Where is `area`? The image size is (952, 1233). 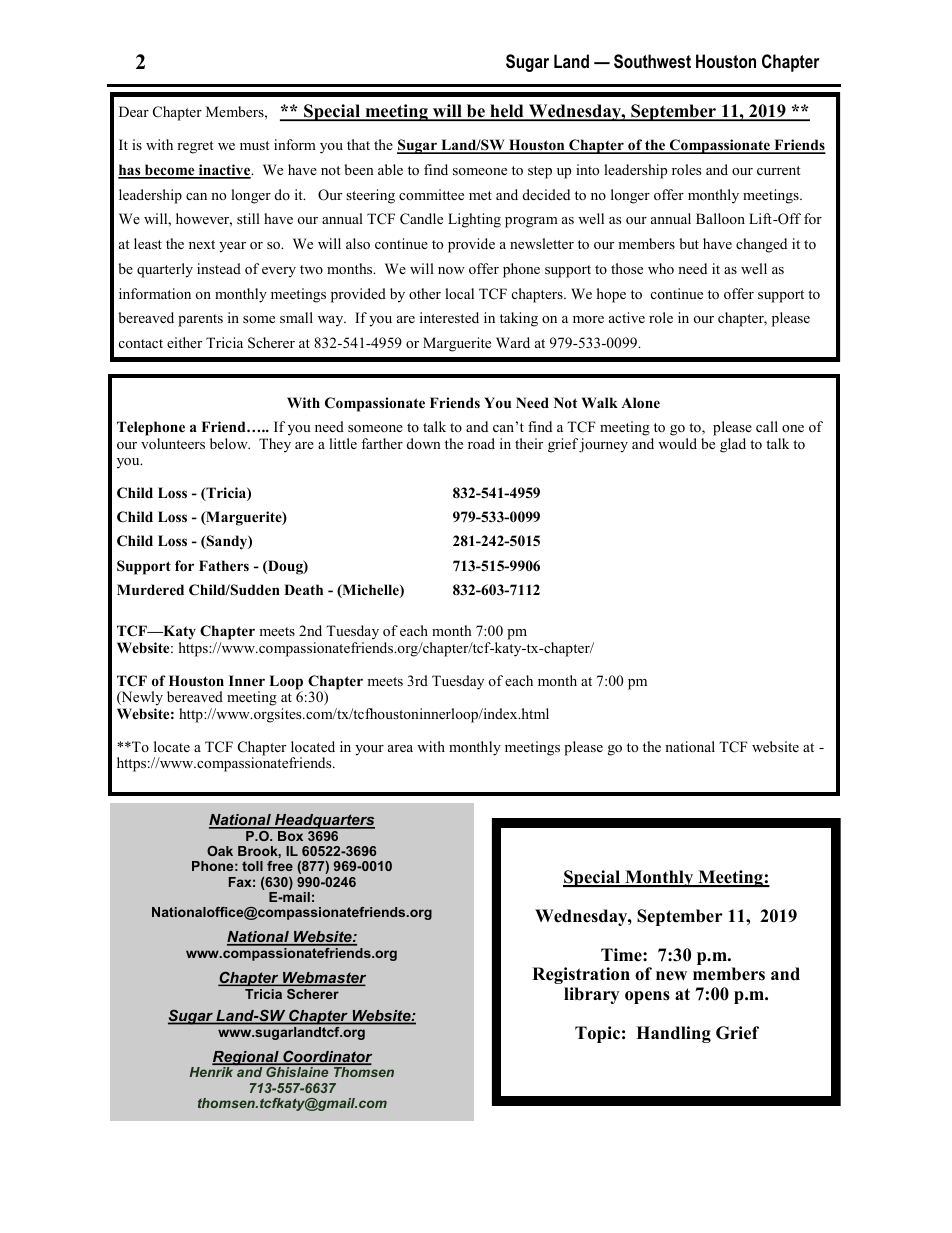
area is located at coordinates (400, 748).
